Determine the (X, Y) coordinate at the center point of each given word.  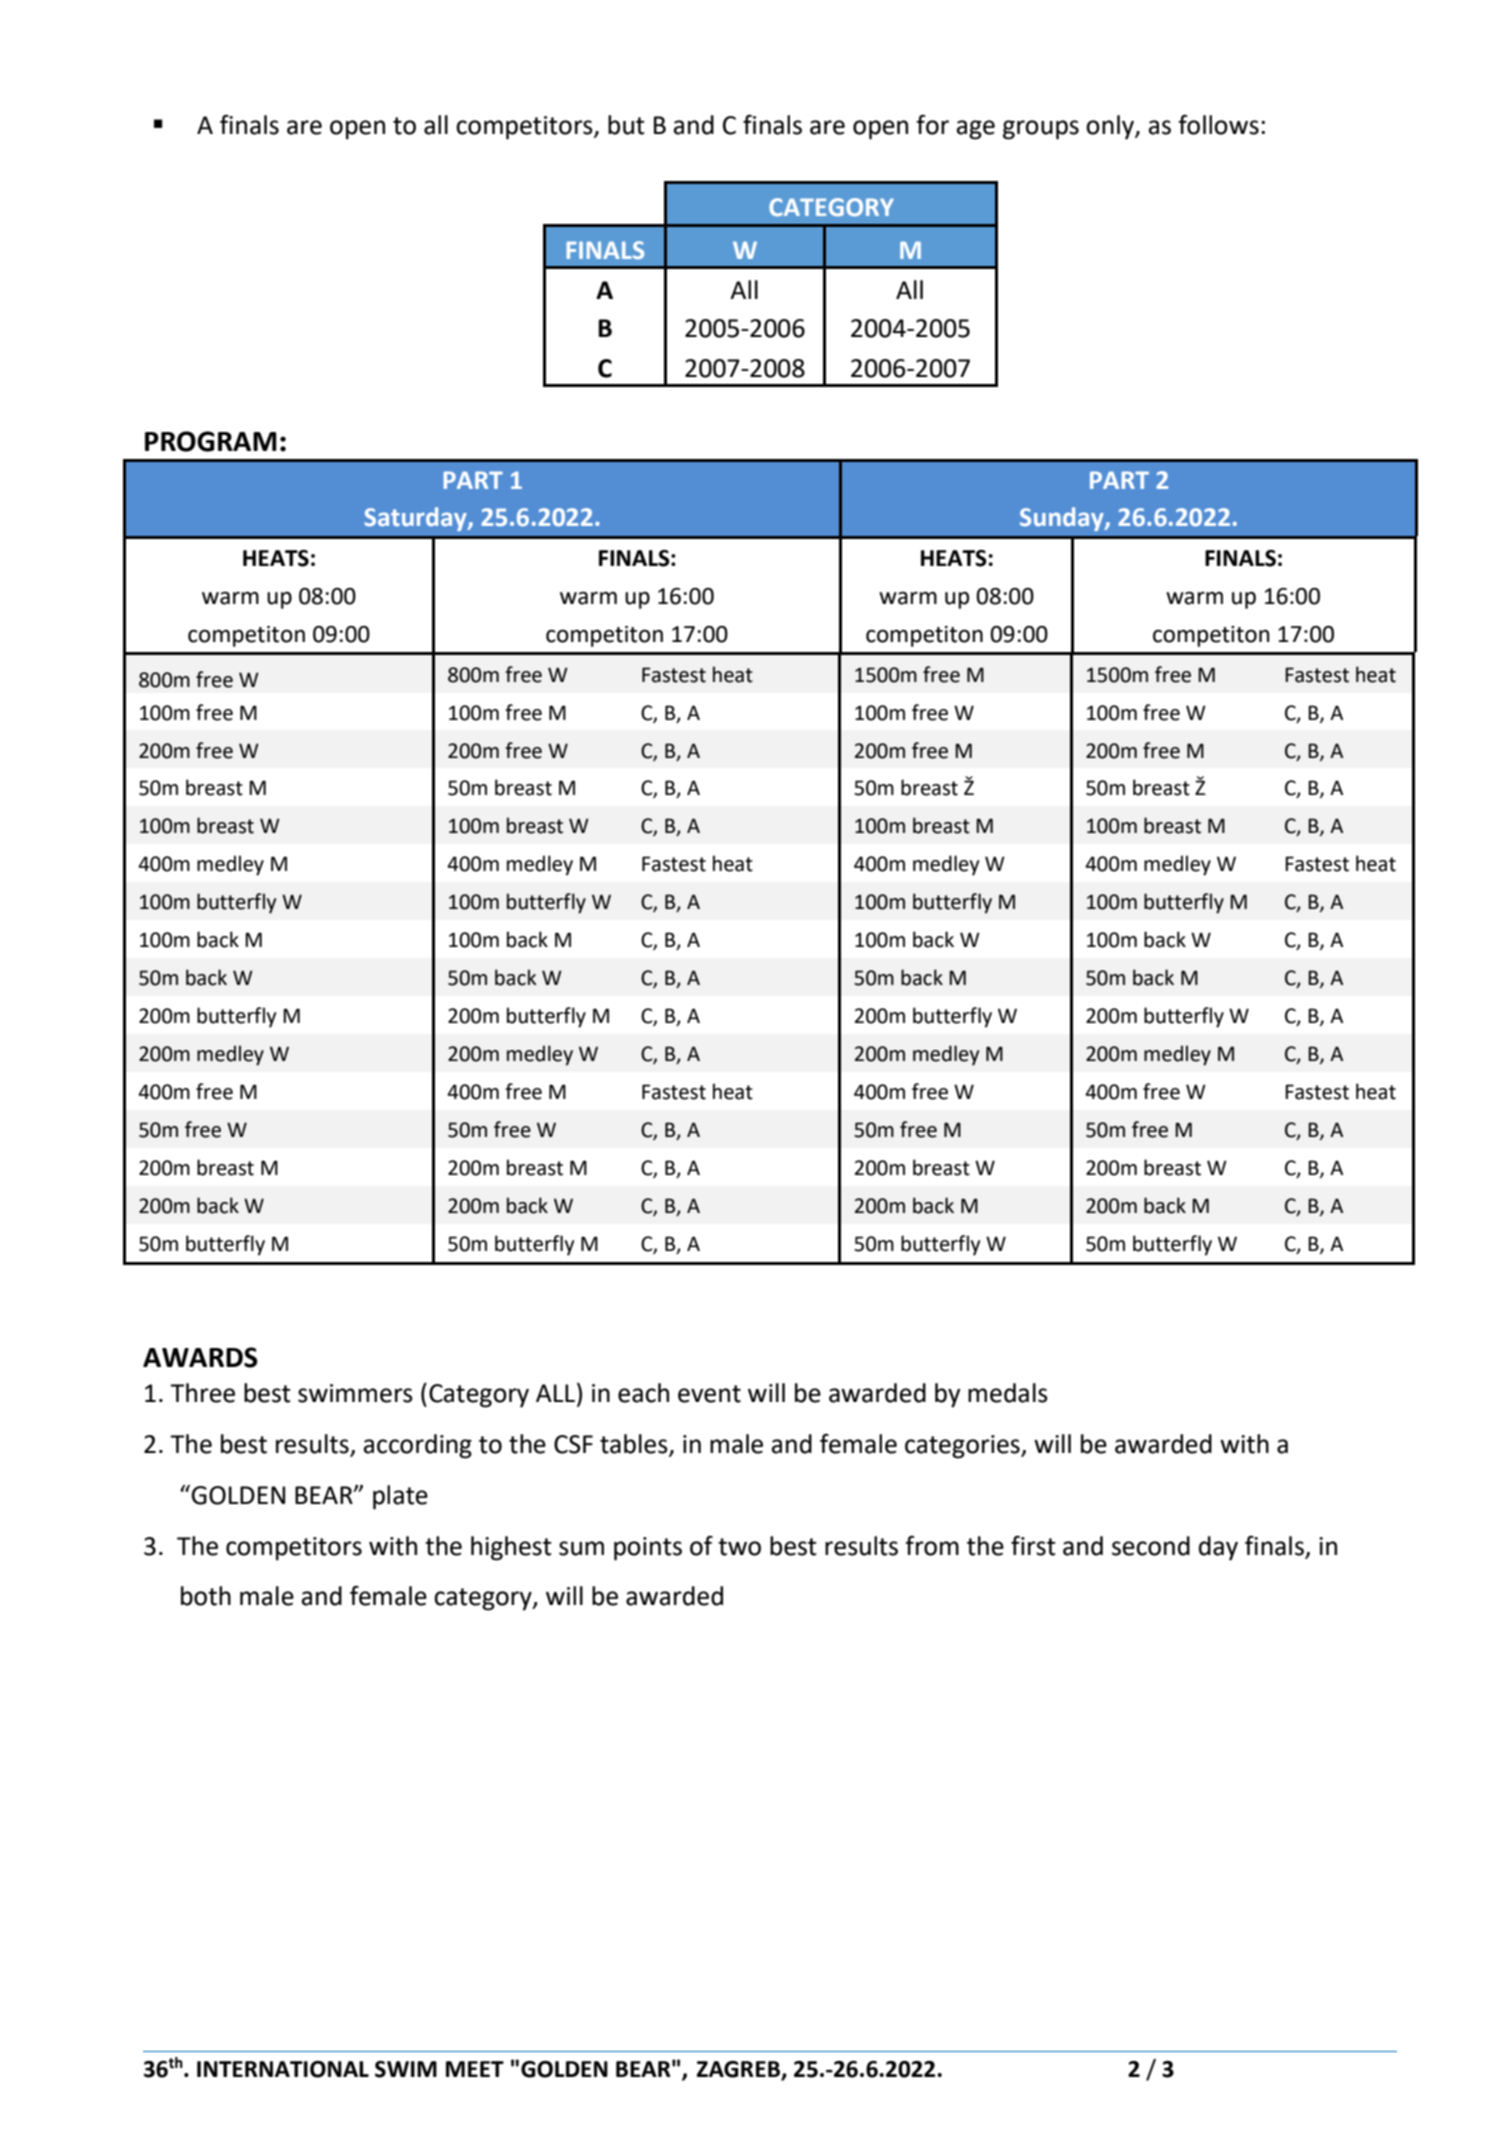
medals (1008, 1393)
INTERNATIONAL (283, 2069)
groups (1041, 130)
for (932, 125)
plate (400, 1497)
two (739, 1547)
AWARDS (200, 1357)
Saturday (416, 519)
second (1151, 1546)
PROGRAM (211, 441)
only (1111, 127)
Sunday (1063, 519)
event (709, 1394)
